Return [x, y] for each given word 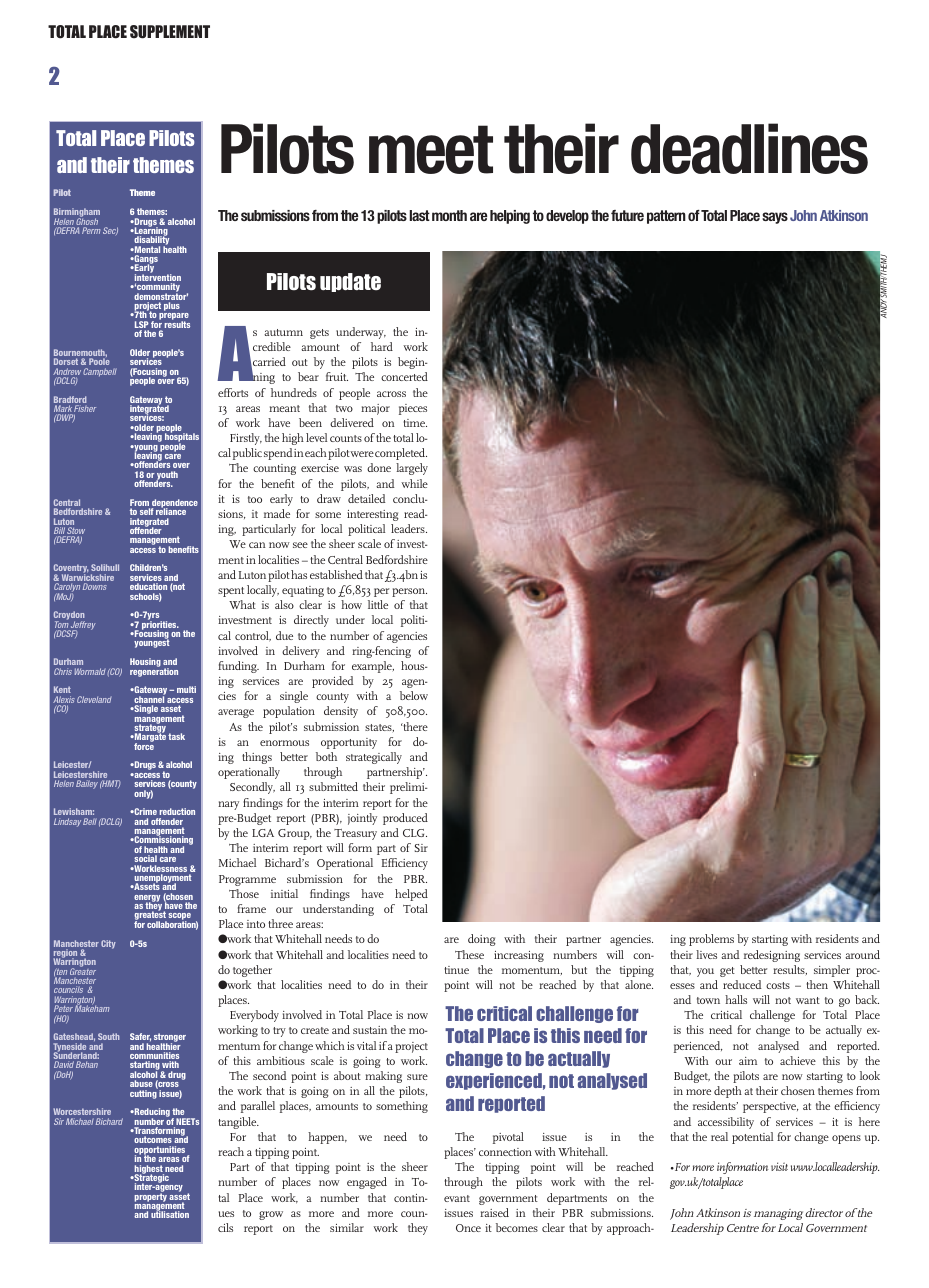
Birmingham [77, 214]
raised [494, 1212]
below [414, 695]
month [449, 215]
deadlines [749, 148]
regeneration [154, 671]
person [409, 592]
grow [271, 1215]
